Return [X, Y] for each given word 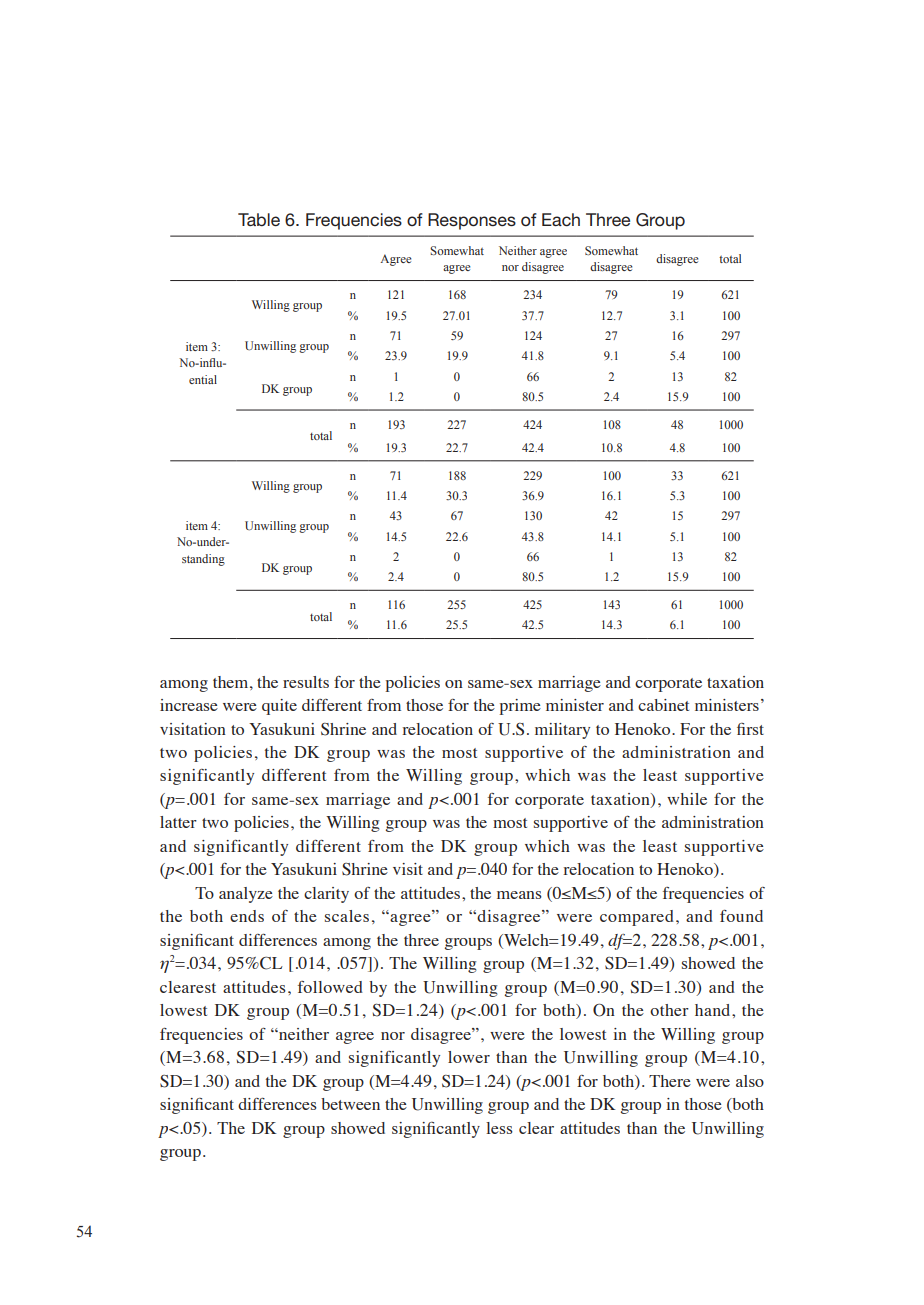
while [687, 799]
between [350, 1104]
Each [561, 220]
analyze [246, 895]
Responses [472, 221]
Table [259, 219]
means [519, 895]
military [562, 731]
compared [637, 918]
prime [520, 707]
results [306, 682]
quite [279, 707]
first [750, 729]
